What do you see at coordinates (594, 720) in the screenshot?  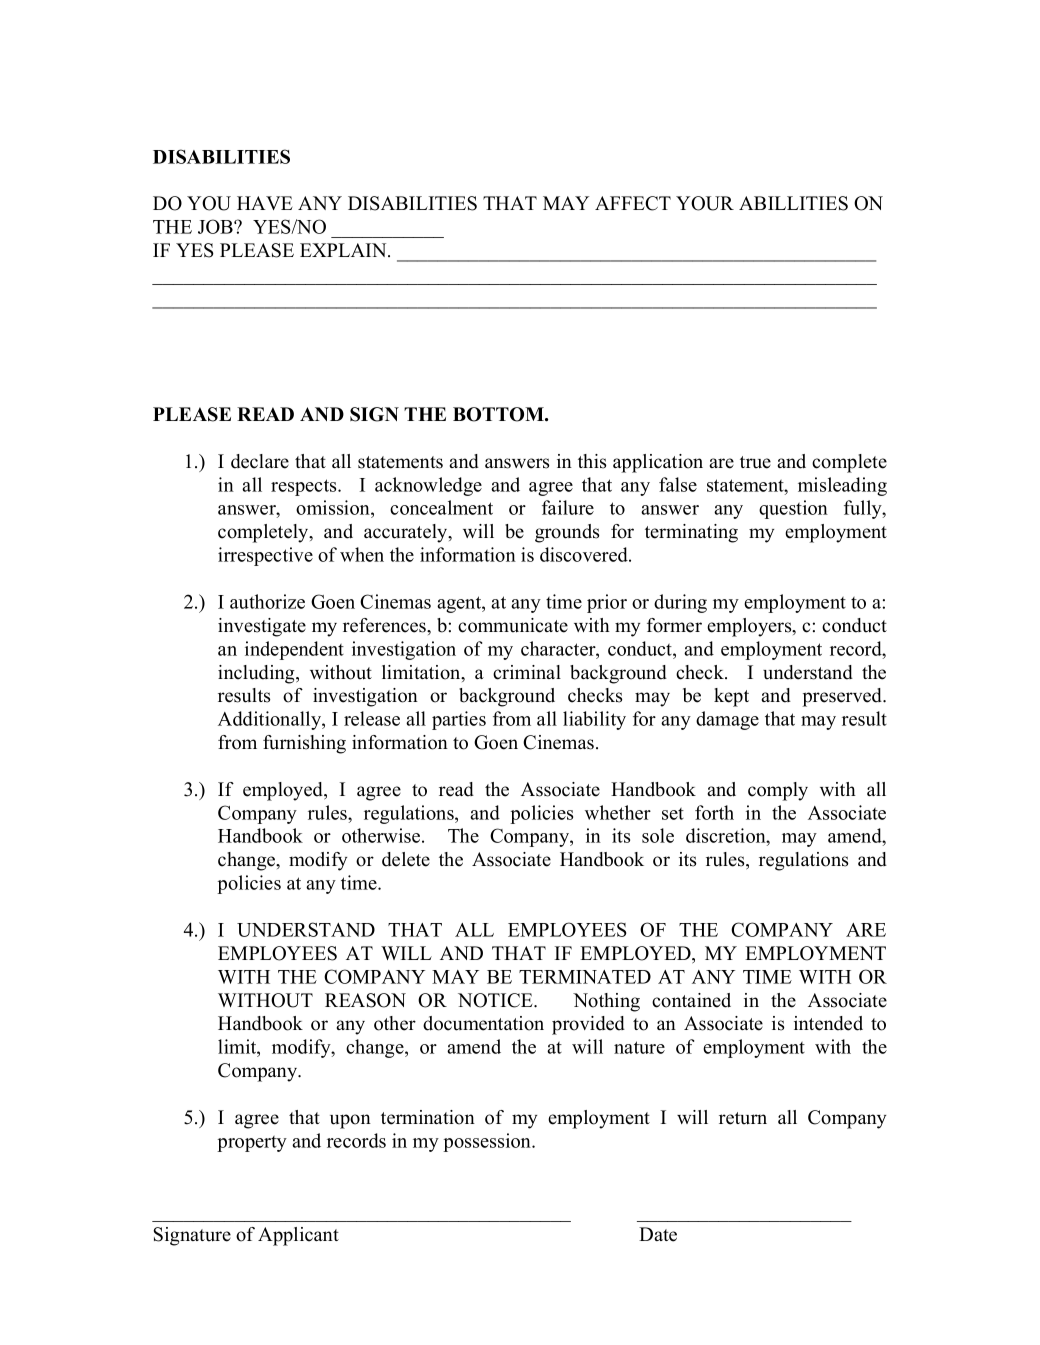 I see `liability` at bounding box center [594, 720].
